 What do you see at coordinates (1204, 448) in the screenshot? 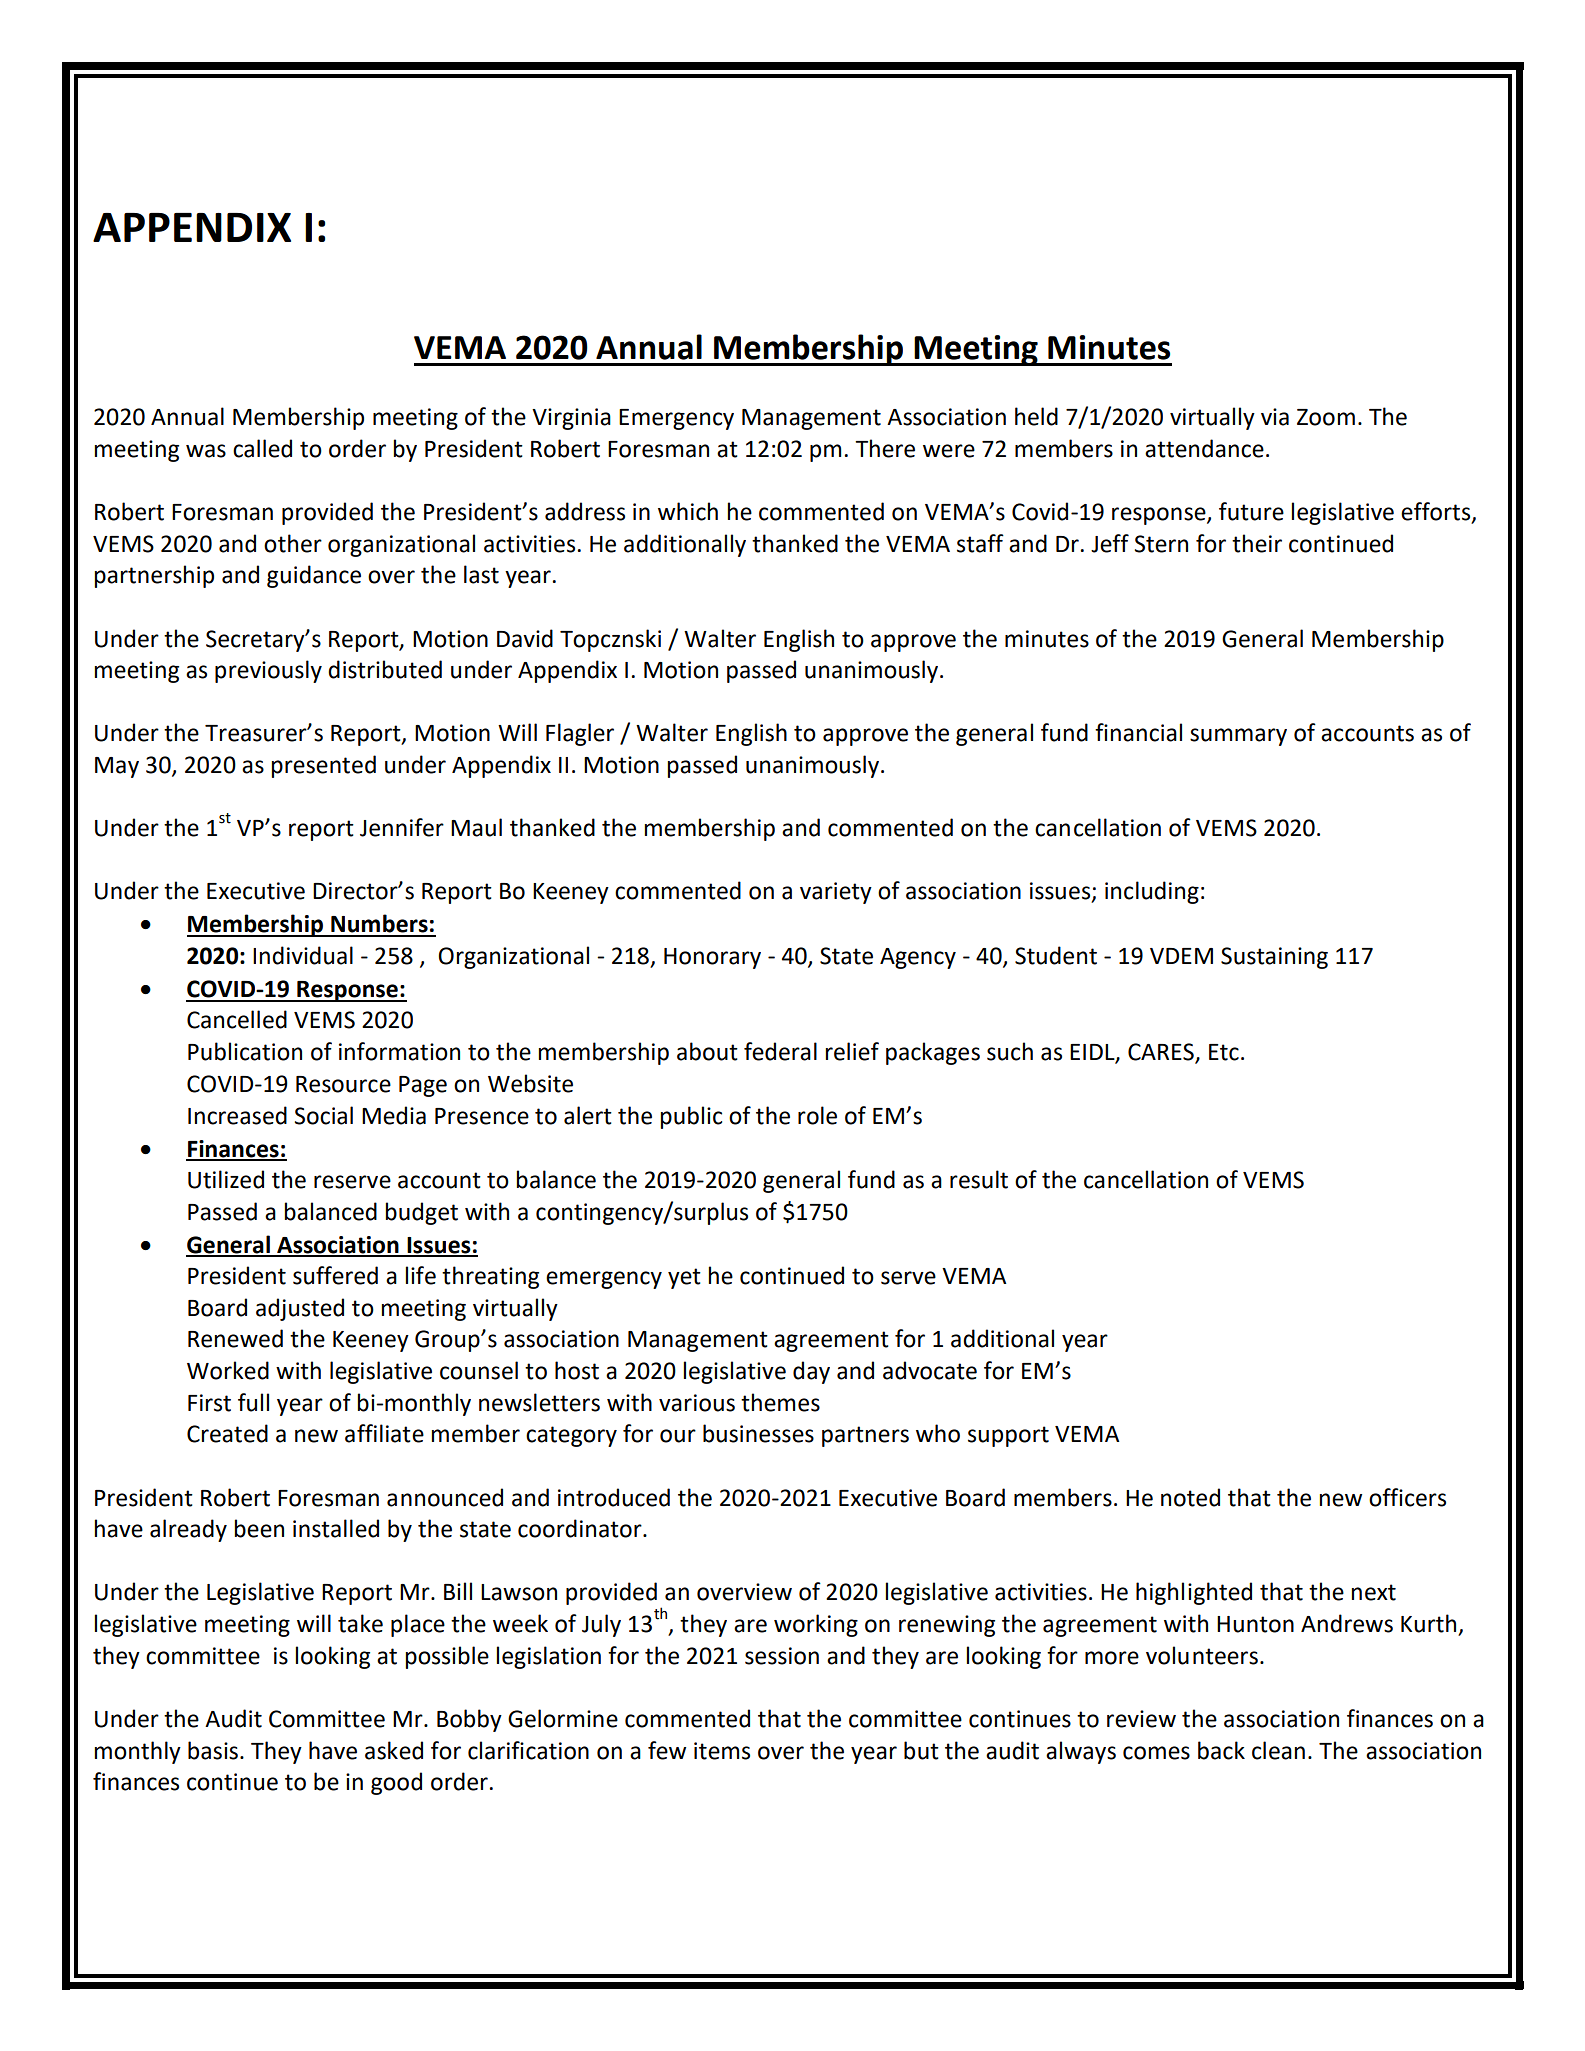
I see `attendance` at bounding box center [1204, 448].
